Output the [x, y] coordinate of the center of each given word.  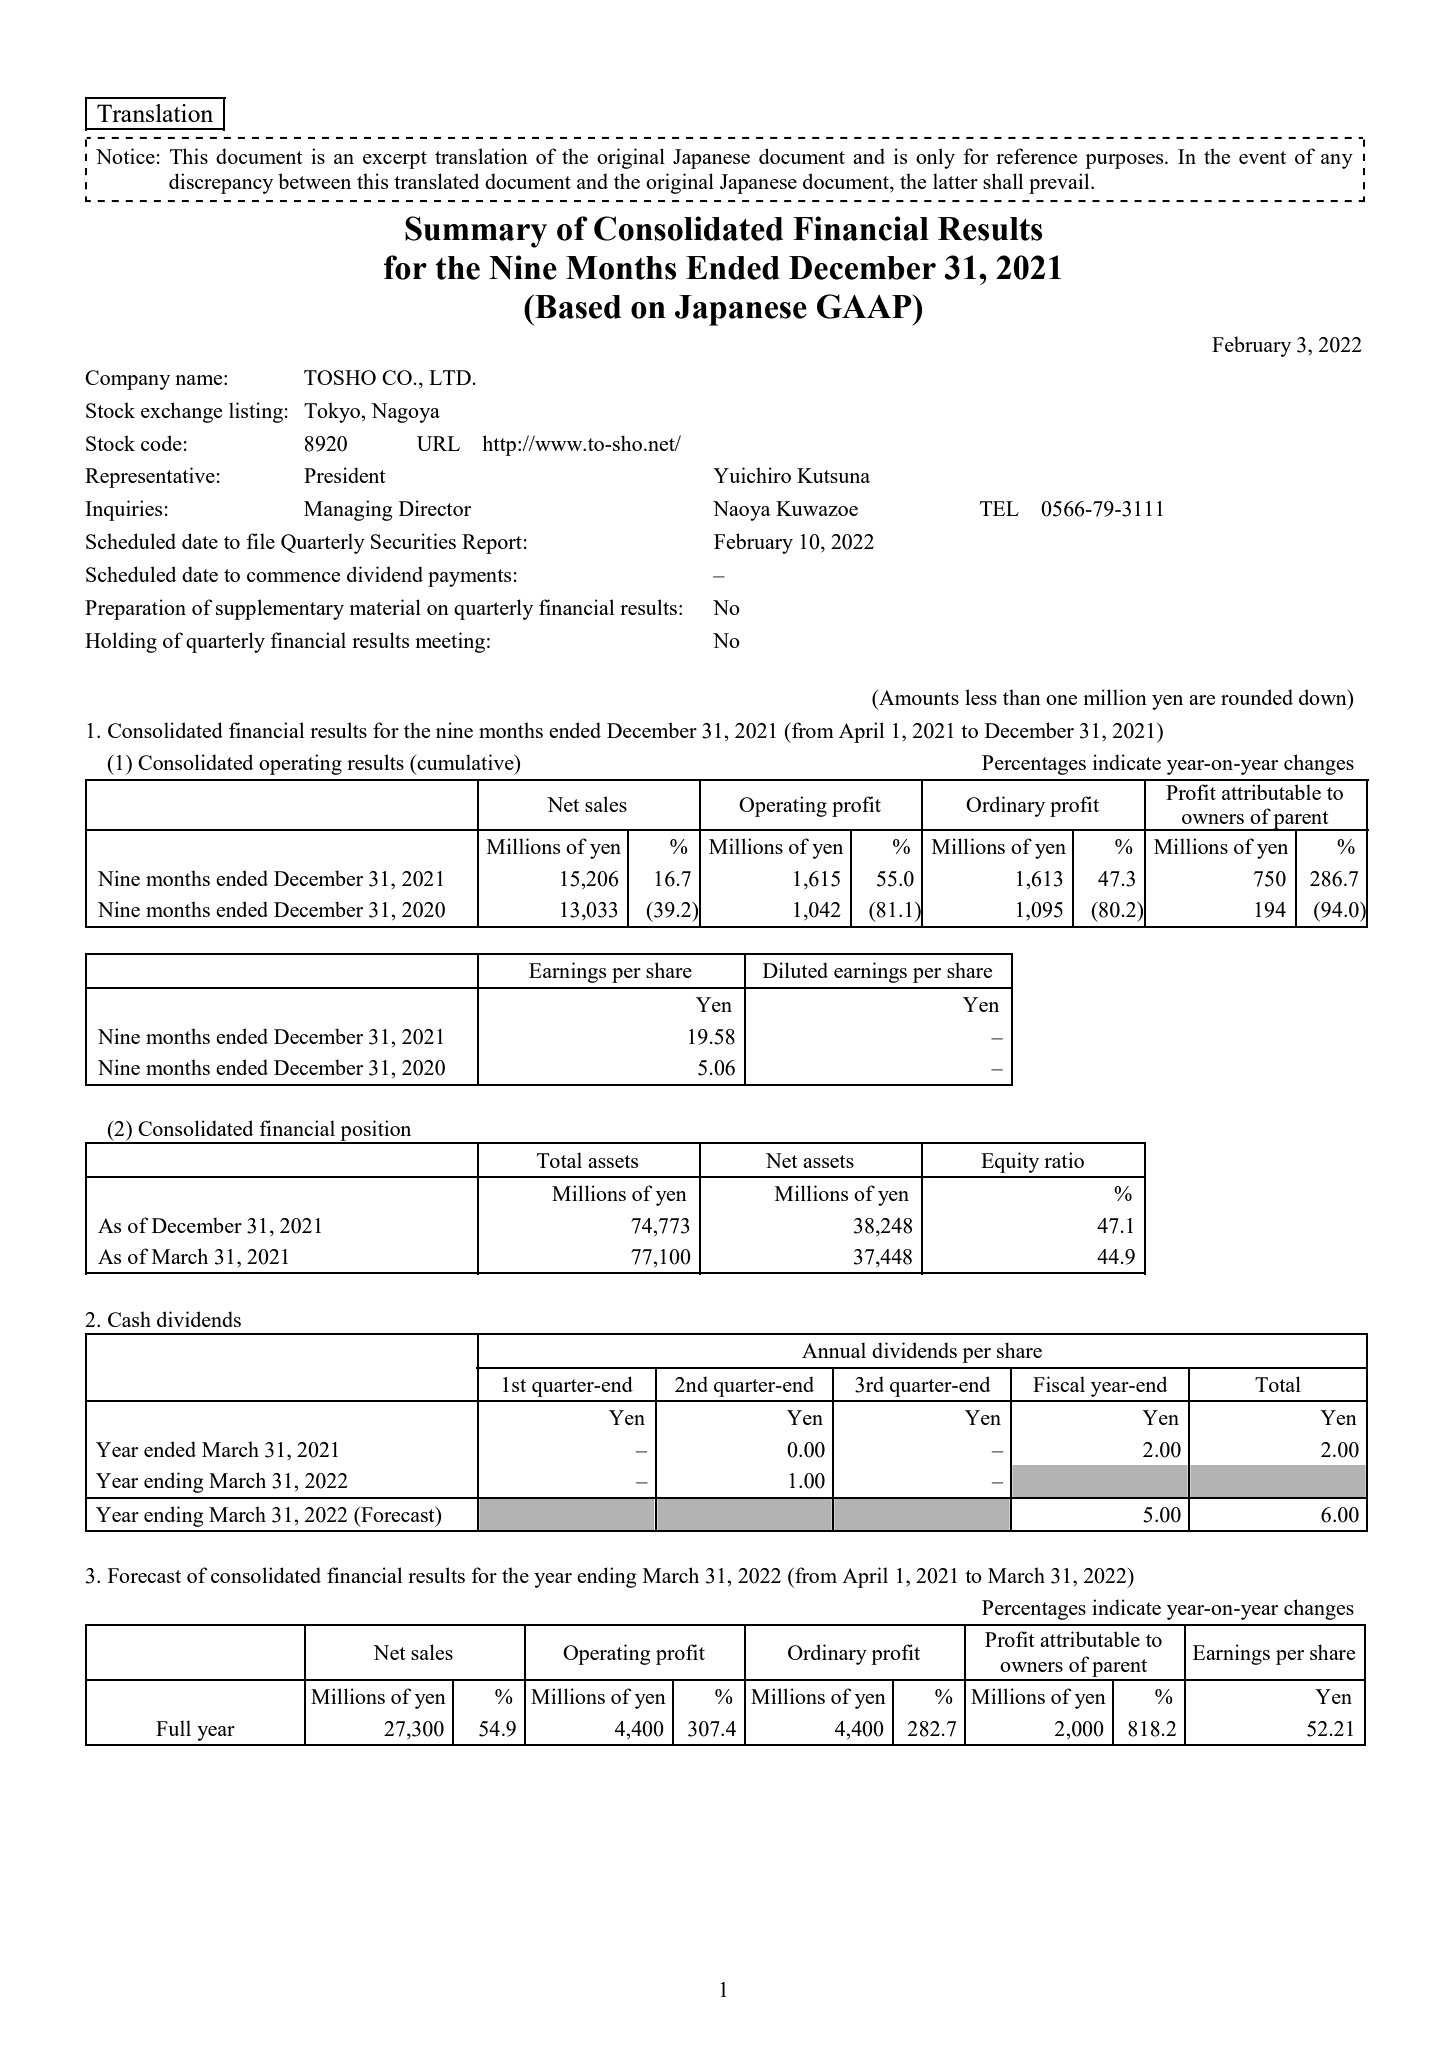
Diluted [795, 970]
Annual [834, 1350]
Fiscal [1059, 1384]
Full [173, 1728]
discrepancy [221, 183]
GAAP [865, 306]
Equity [1010, 1162]
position [376, 1131]
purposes [1125, 161]
